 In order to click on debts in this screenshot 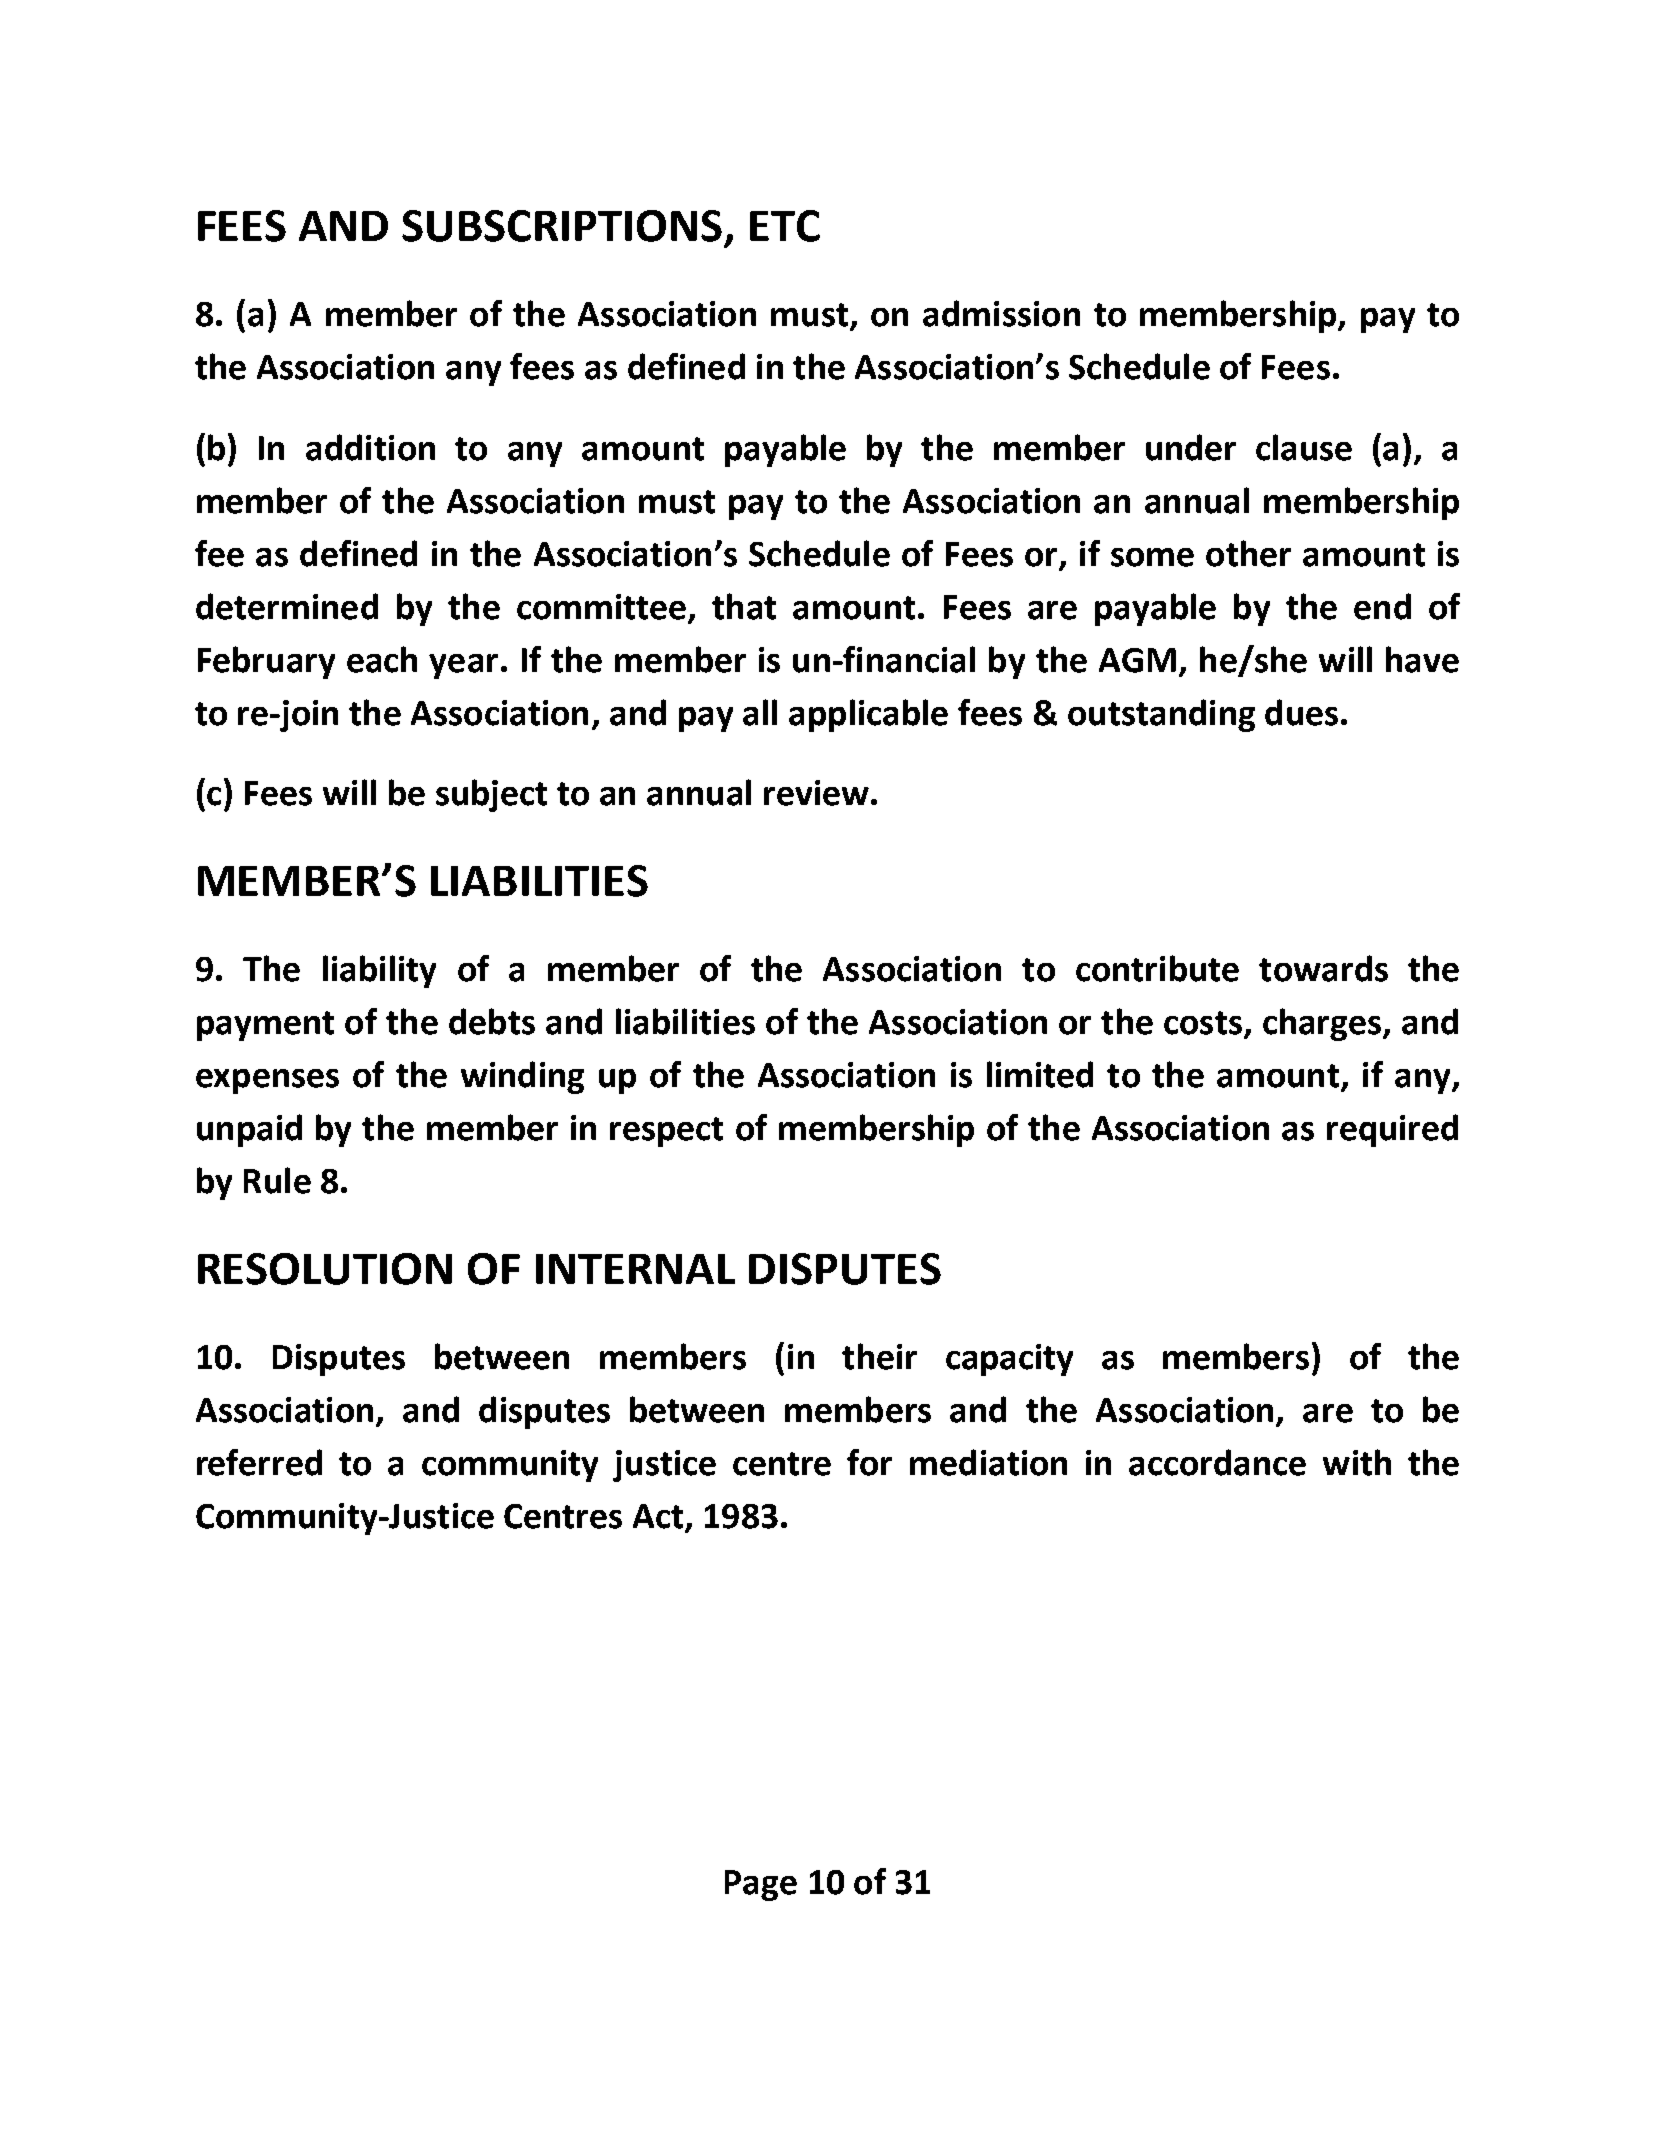, I will do `click(492, 1021)`.
